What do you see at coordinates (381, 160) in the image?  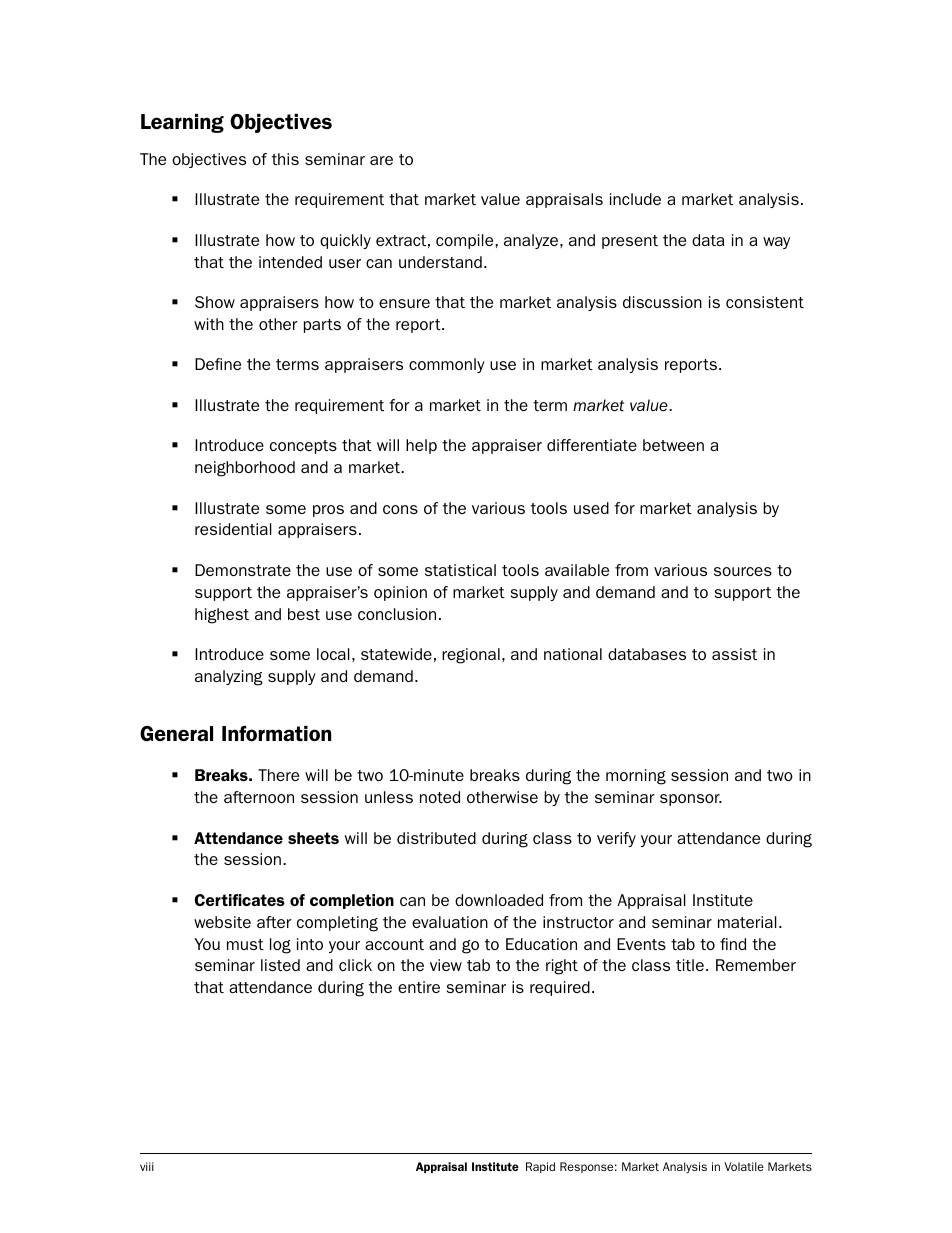 I see `are` at bounding box center [381, 160].
